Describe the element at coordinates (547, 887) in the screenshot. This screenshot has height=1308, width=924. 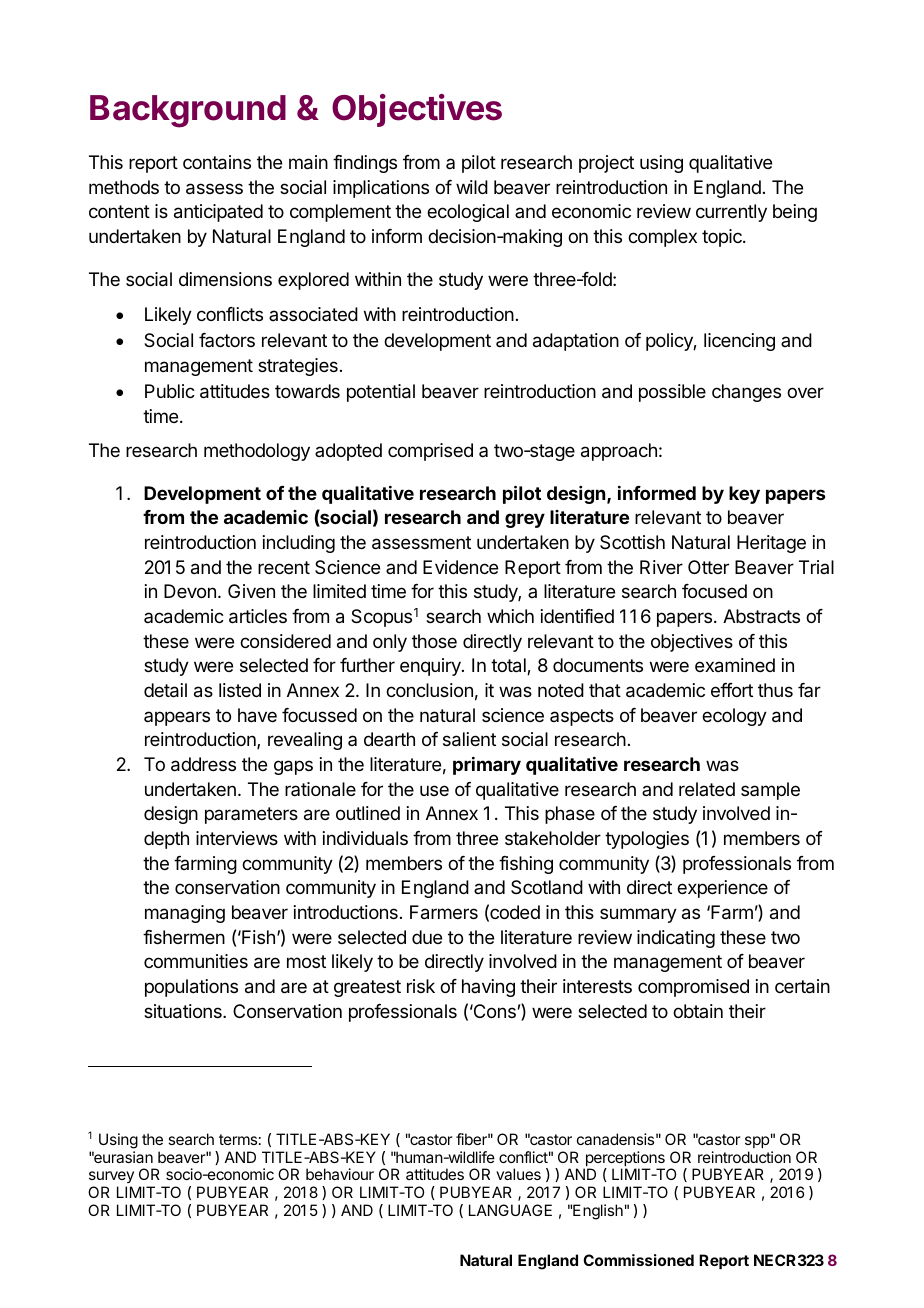
I see `Scotland` at that location.
